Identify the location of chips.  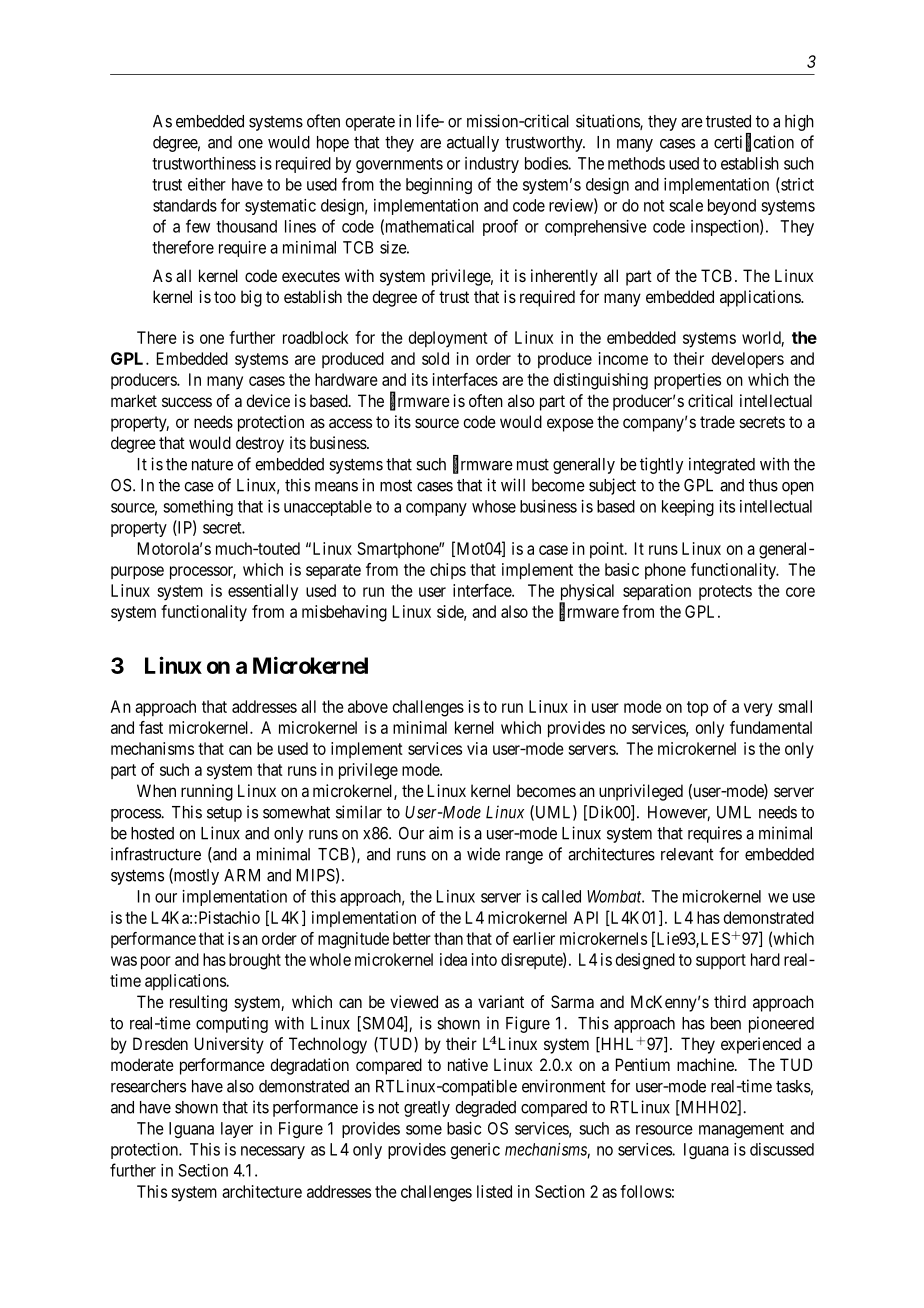
(448, 571).
